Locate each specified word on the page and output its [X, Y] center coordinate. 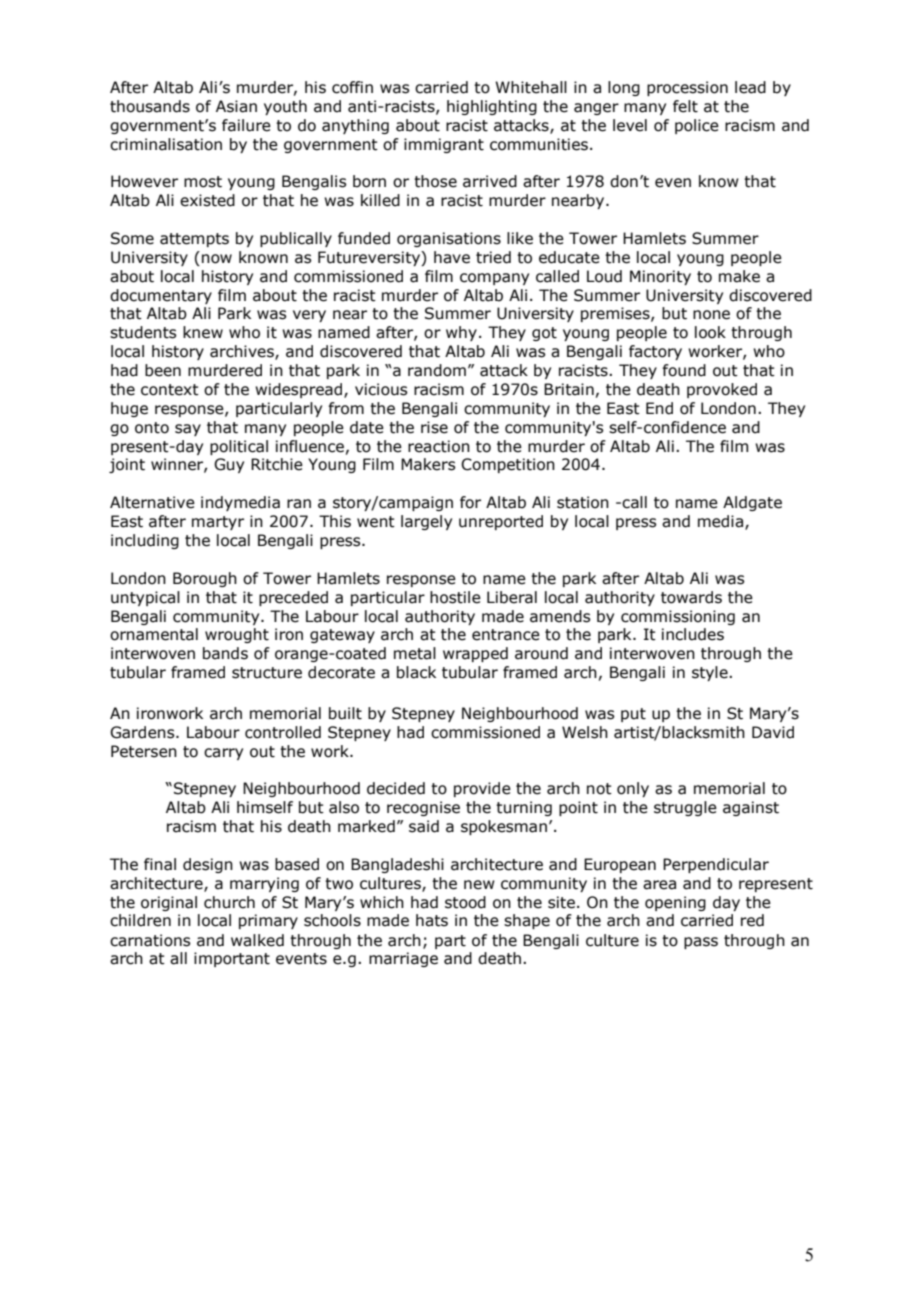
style [711, 673]
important [232, 959]
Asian [236, 106]
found [684, 370]
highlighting [492, 107]
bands [225, 653]
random [437, 370]
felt [685, 106]
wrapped [475, 654]
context [170, 390]
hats [432, 920]
